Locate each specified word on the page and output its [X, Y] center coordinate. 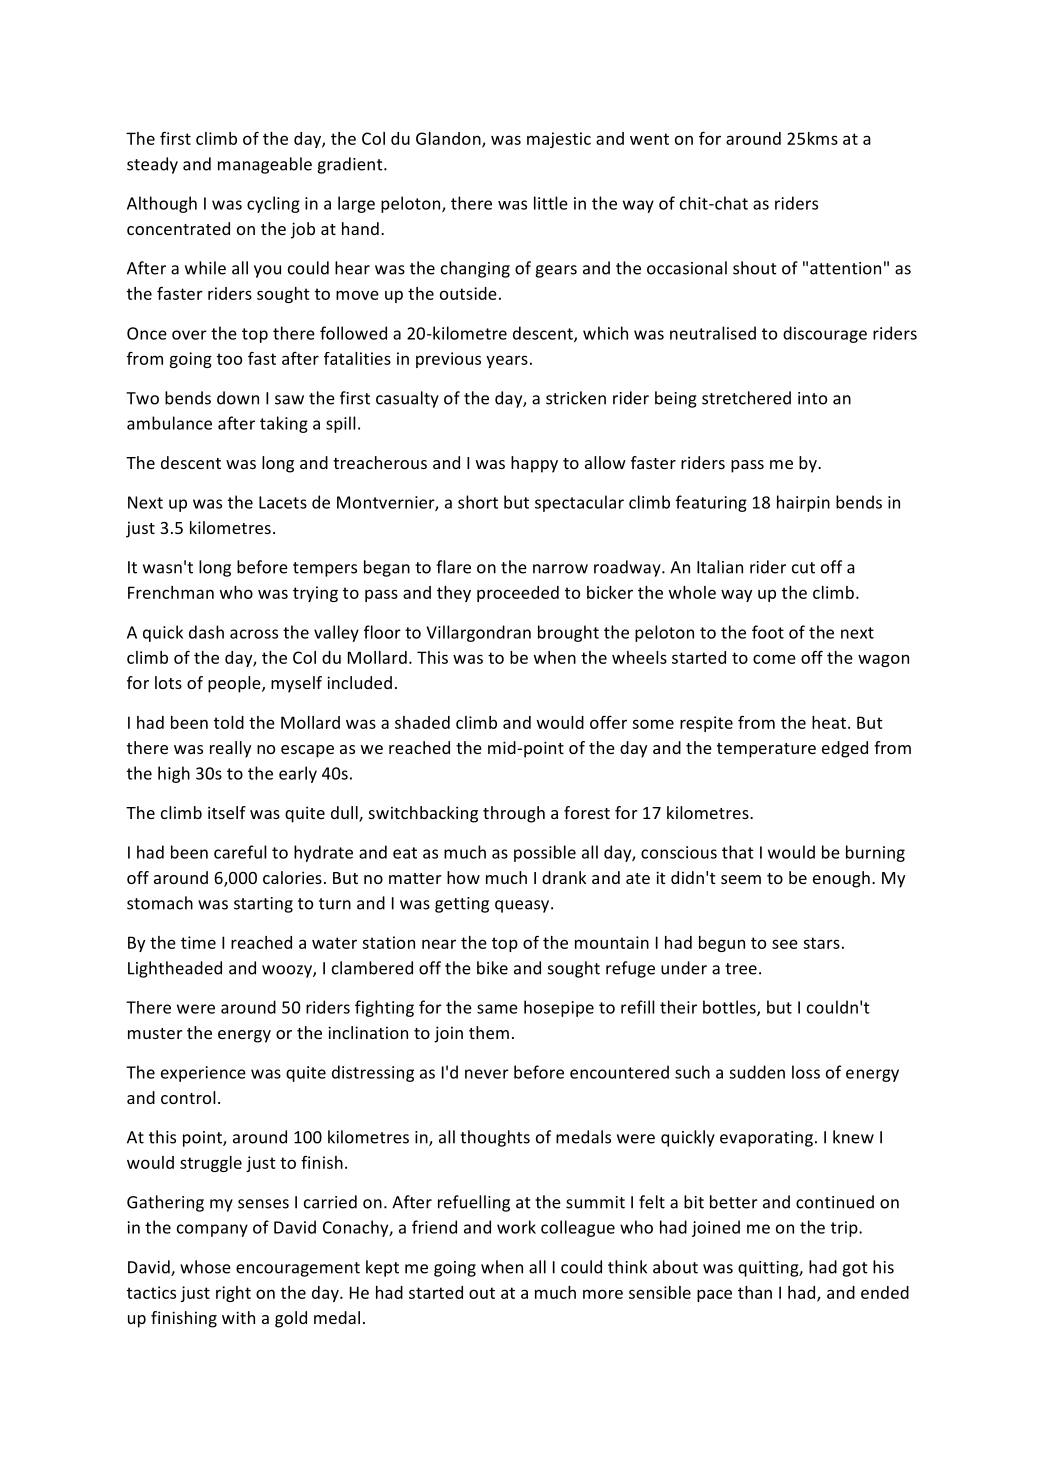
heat [830, 722]
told [229, 722]
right [233, 1294]
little [551, 203]
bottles [730, 1008]
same [497, 1009]
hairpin [803, 503]
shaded [422, 722]
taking [284, 424]
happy [534, 464]
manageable [265, 165]
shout [755, 268]
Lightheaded [175, 969]
